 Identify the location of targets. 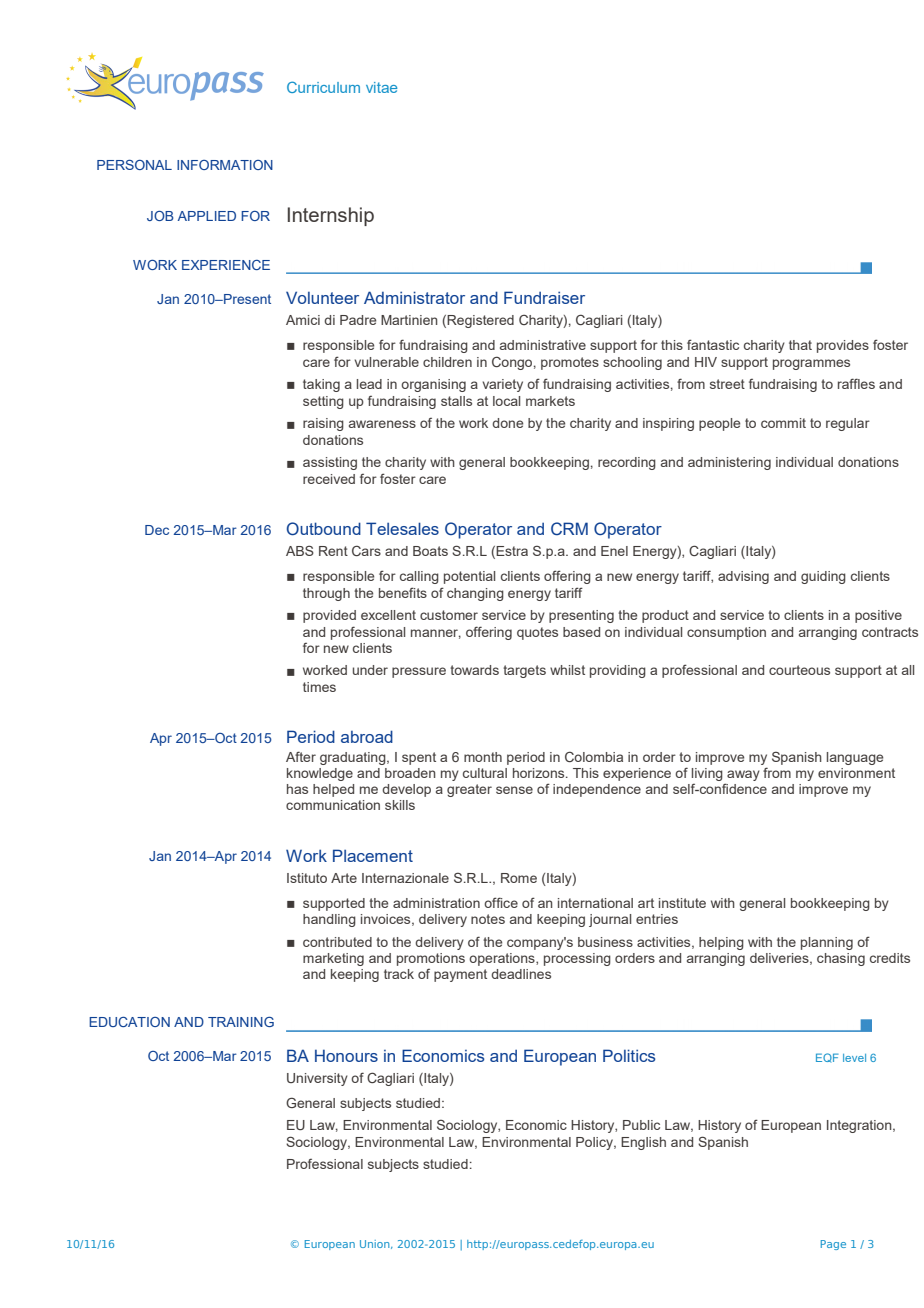
(524, 671).
